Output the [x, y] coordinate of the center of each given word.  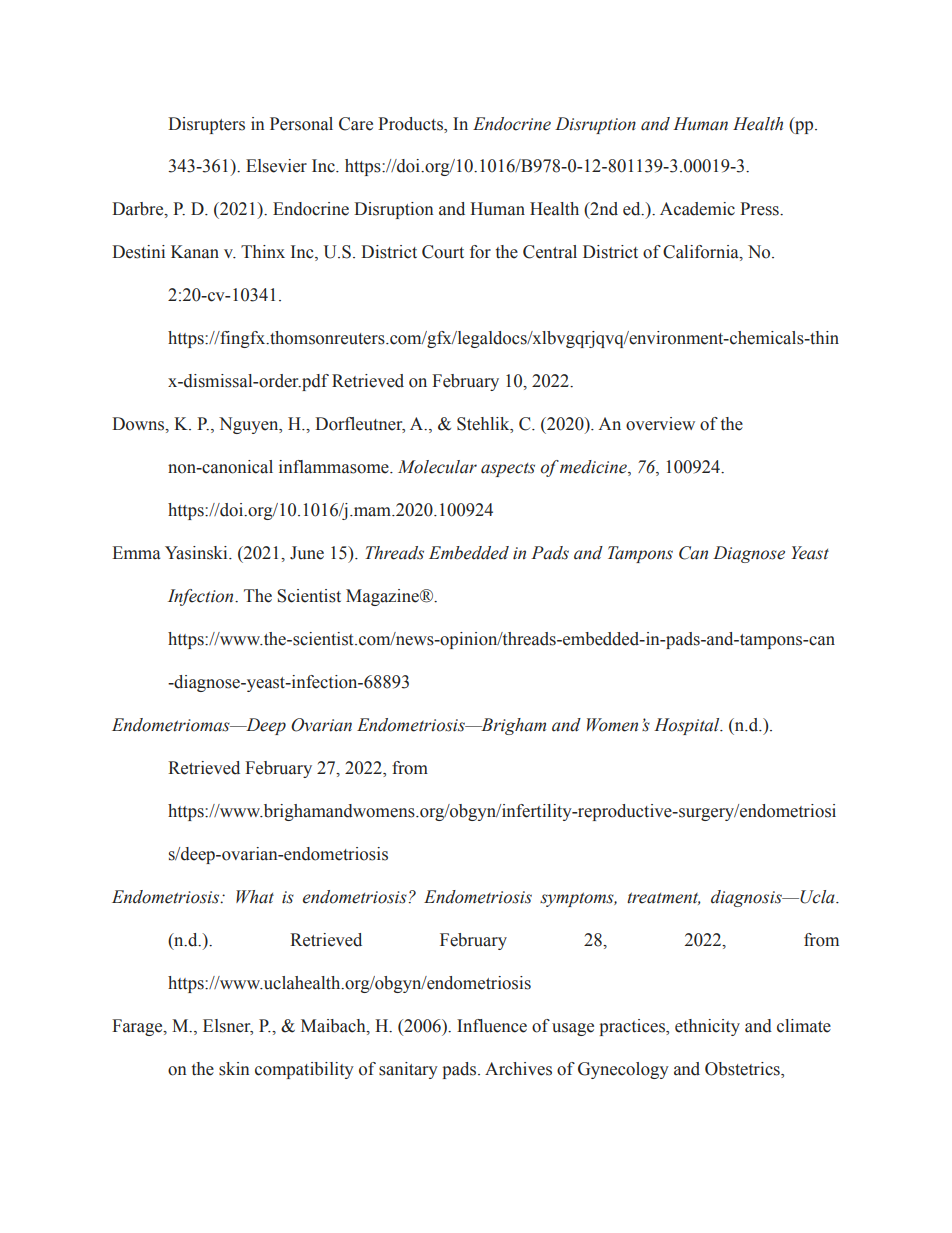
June [307, 553]
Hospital [688, 726]
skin [234, 1069]
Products [411, 124]
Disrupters [206, 125]
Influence [492, 1026]
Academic [697, 209]
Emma [136, 553]
